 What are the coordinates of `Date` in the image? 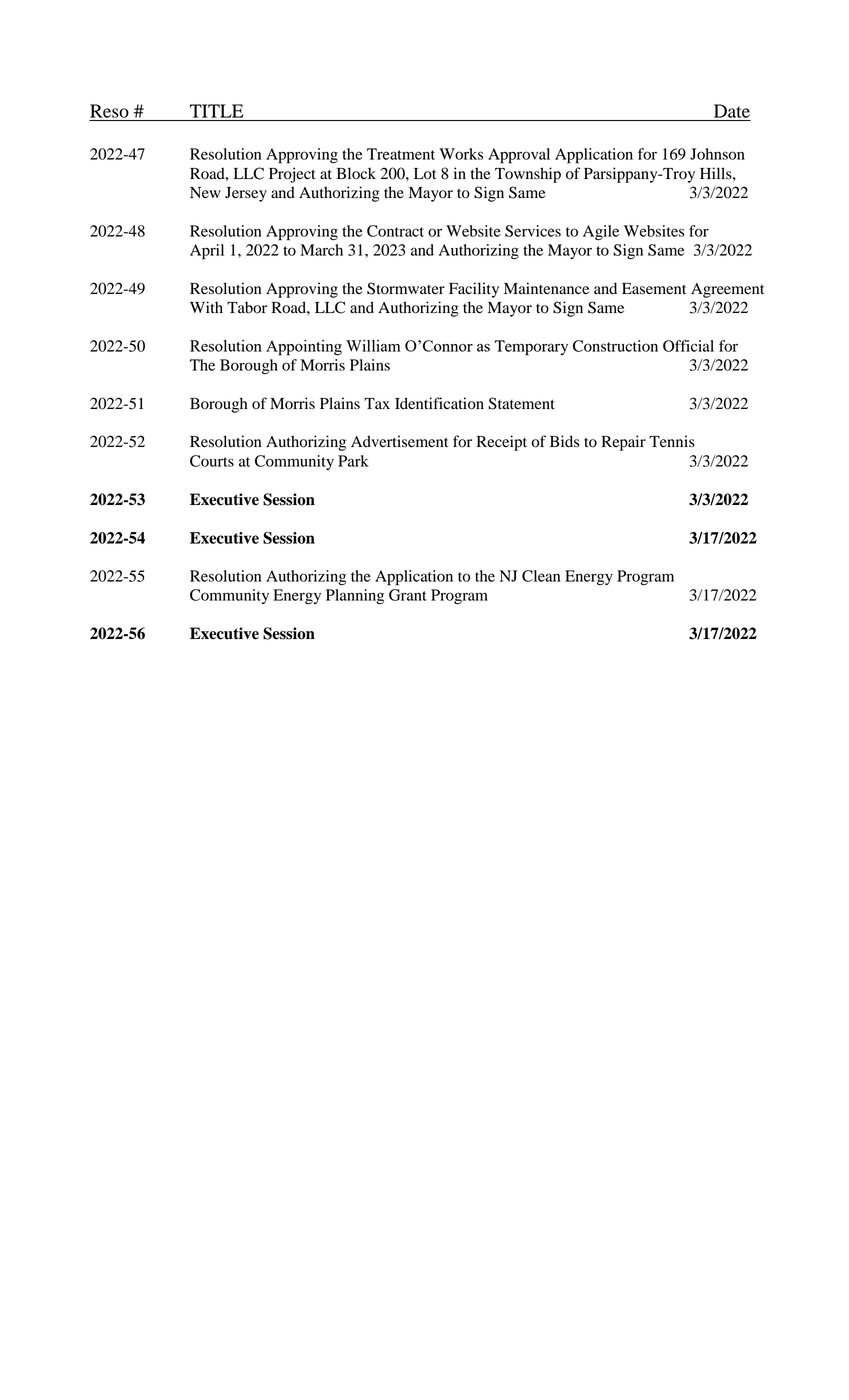 It's located at (732, 111).
